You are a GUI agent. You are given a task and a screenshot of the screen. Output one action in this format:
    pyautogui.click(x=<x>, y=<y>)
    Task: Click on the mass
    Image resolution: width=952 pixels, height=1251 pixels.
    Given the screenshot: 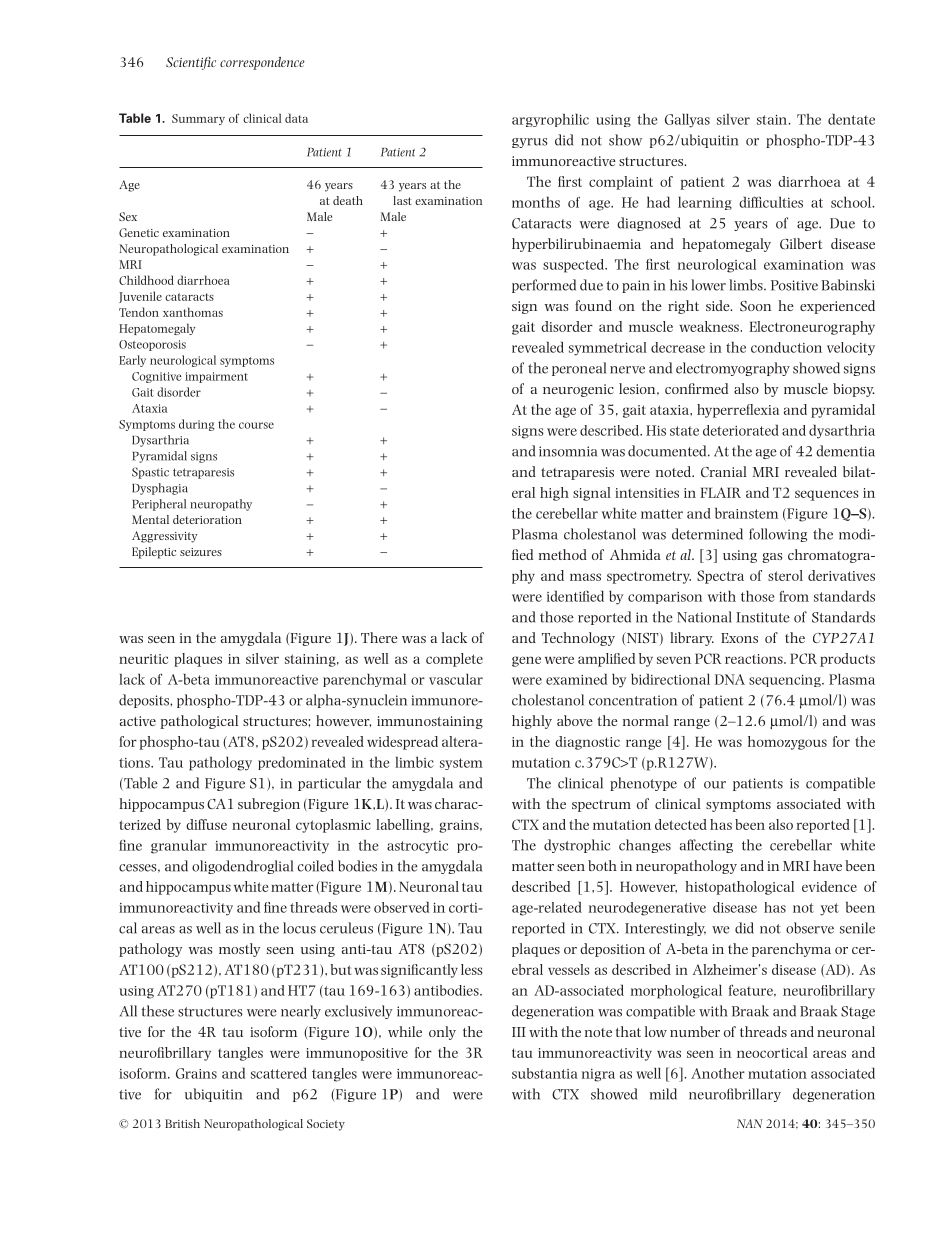 What is the action you would take?
    pyautogui.click(x=585, y=577)
